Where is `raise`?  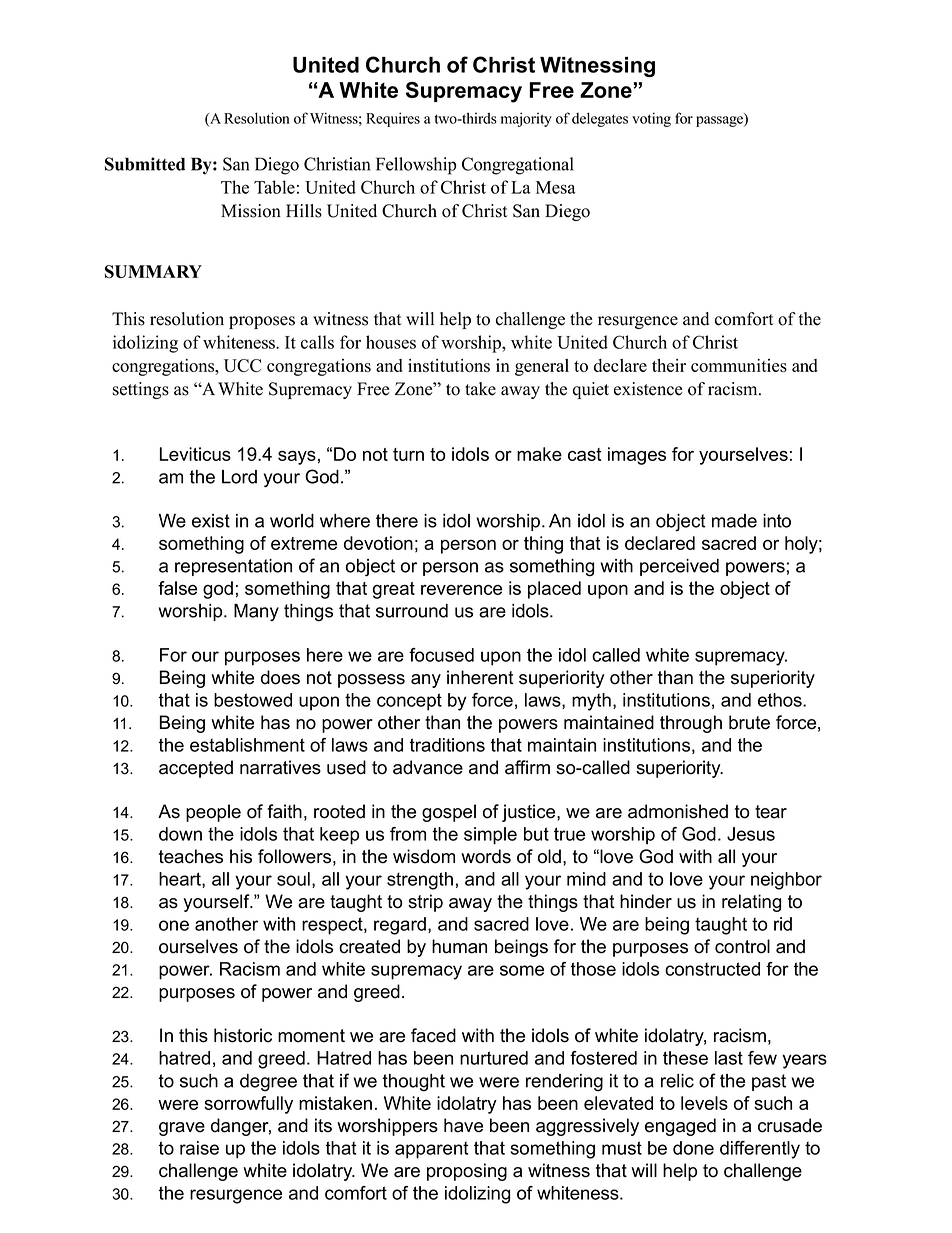
raise is located at coordinates (199, 1148).
